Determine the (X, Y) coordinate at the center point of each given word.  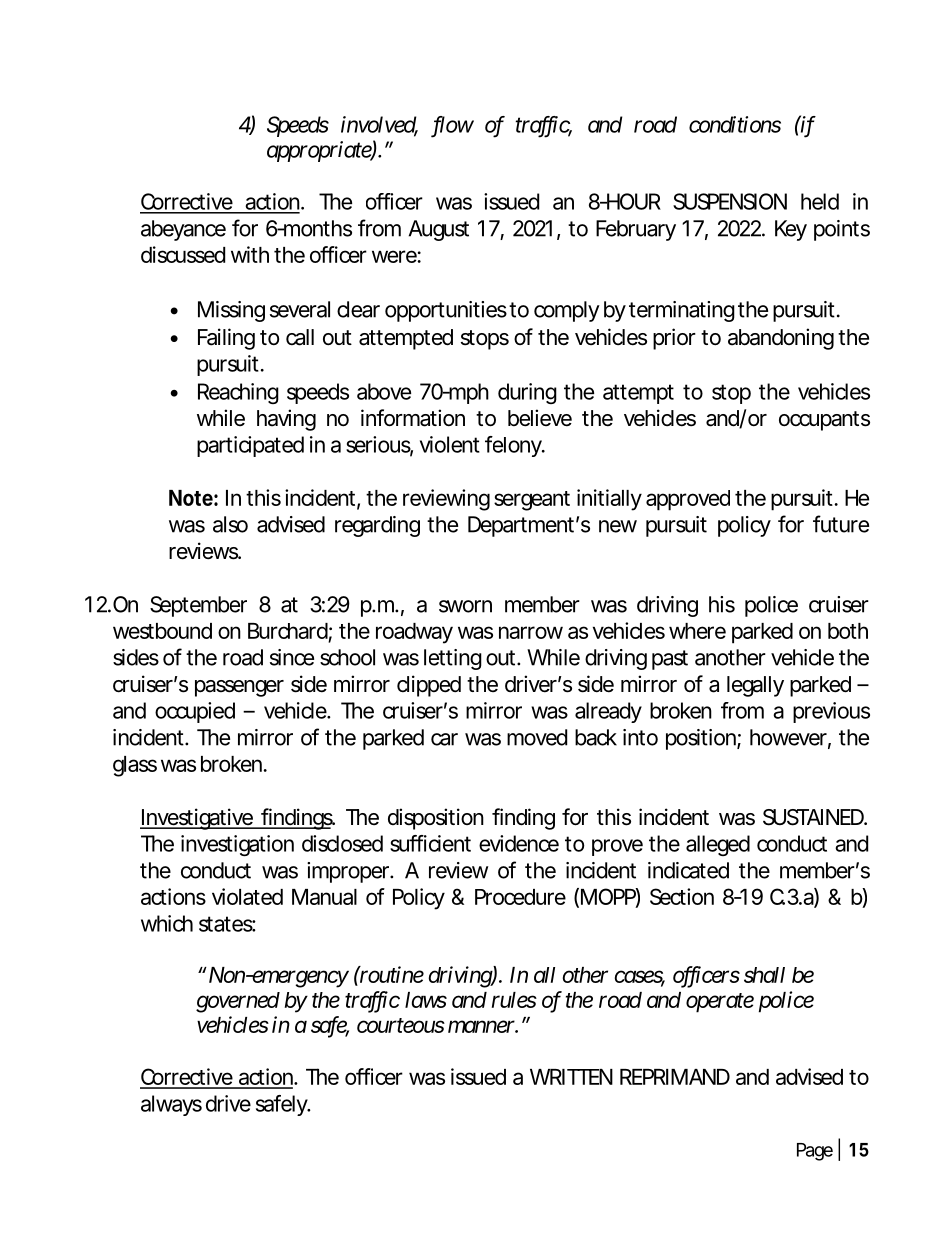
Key (791, 230)
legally (755, 686)
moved (537, 737)
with (250, 254)
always (171, 1105)
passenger (239, 688)
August (439, 230)
